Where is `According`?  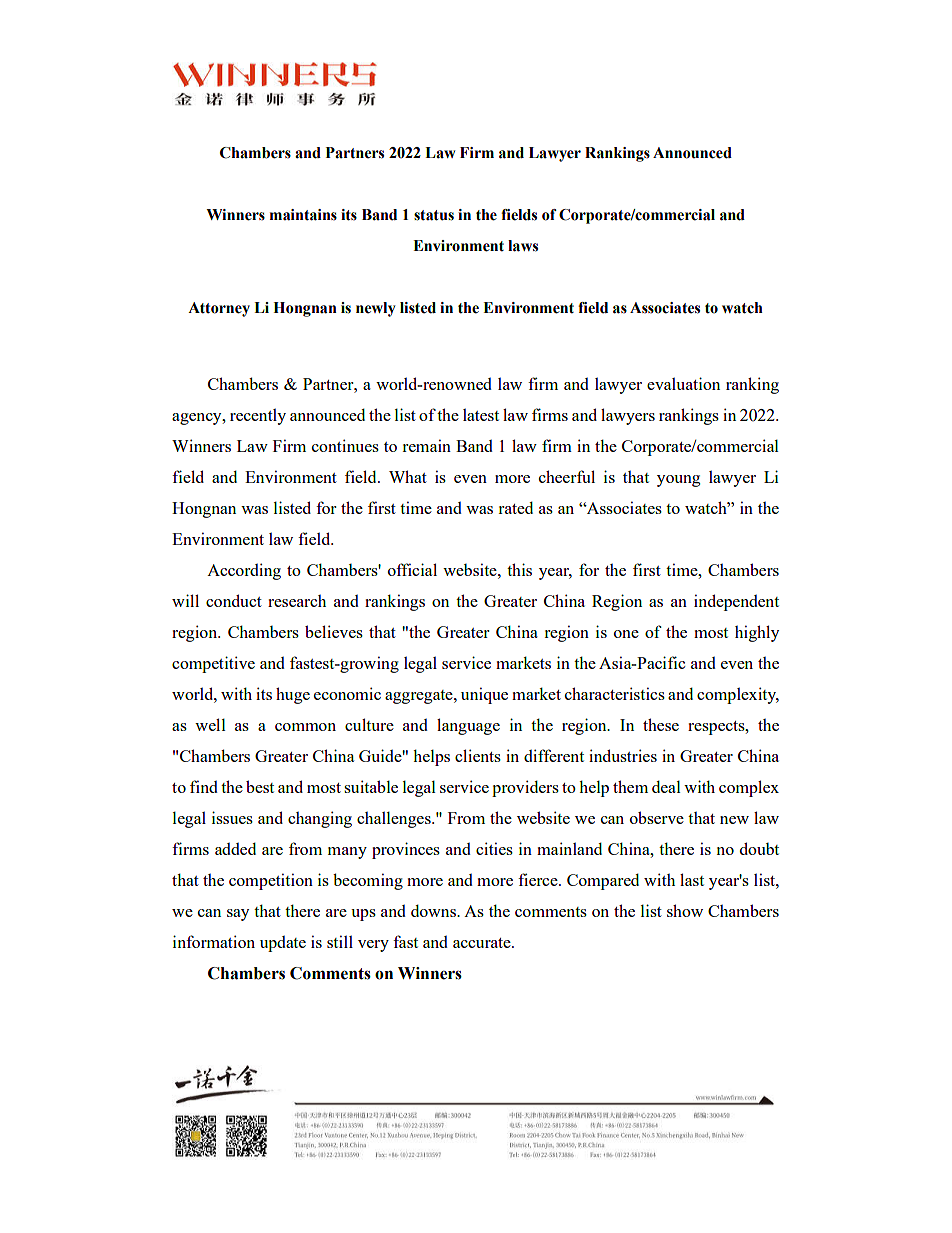
According is located at coordinates (244, 571).
